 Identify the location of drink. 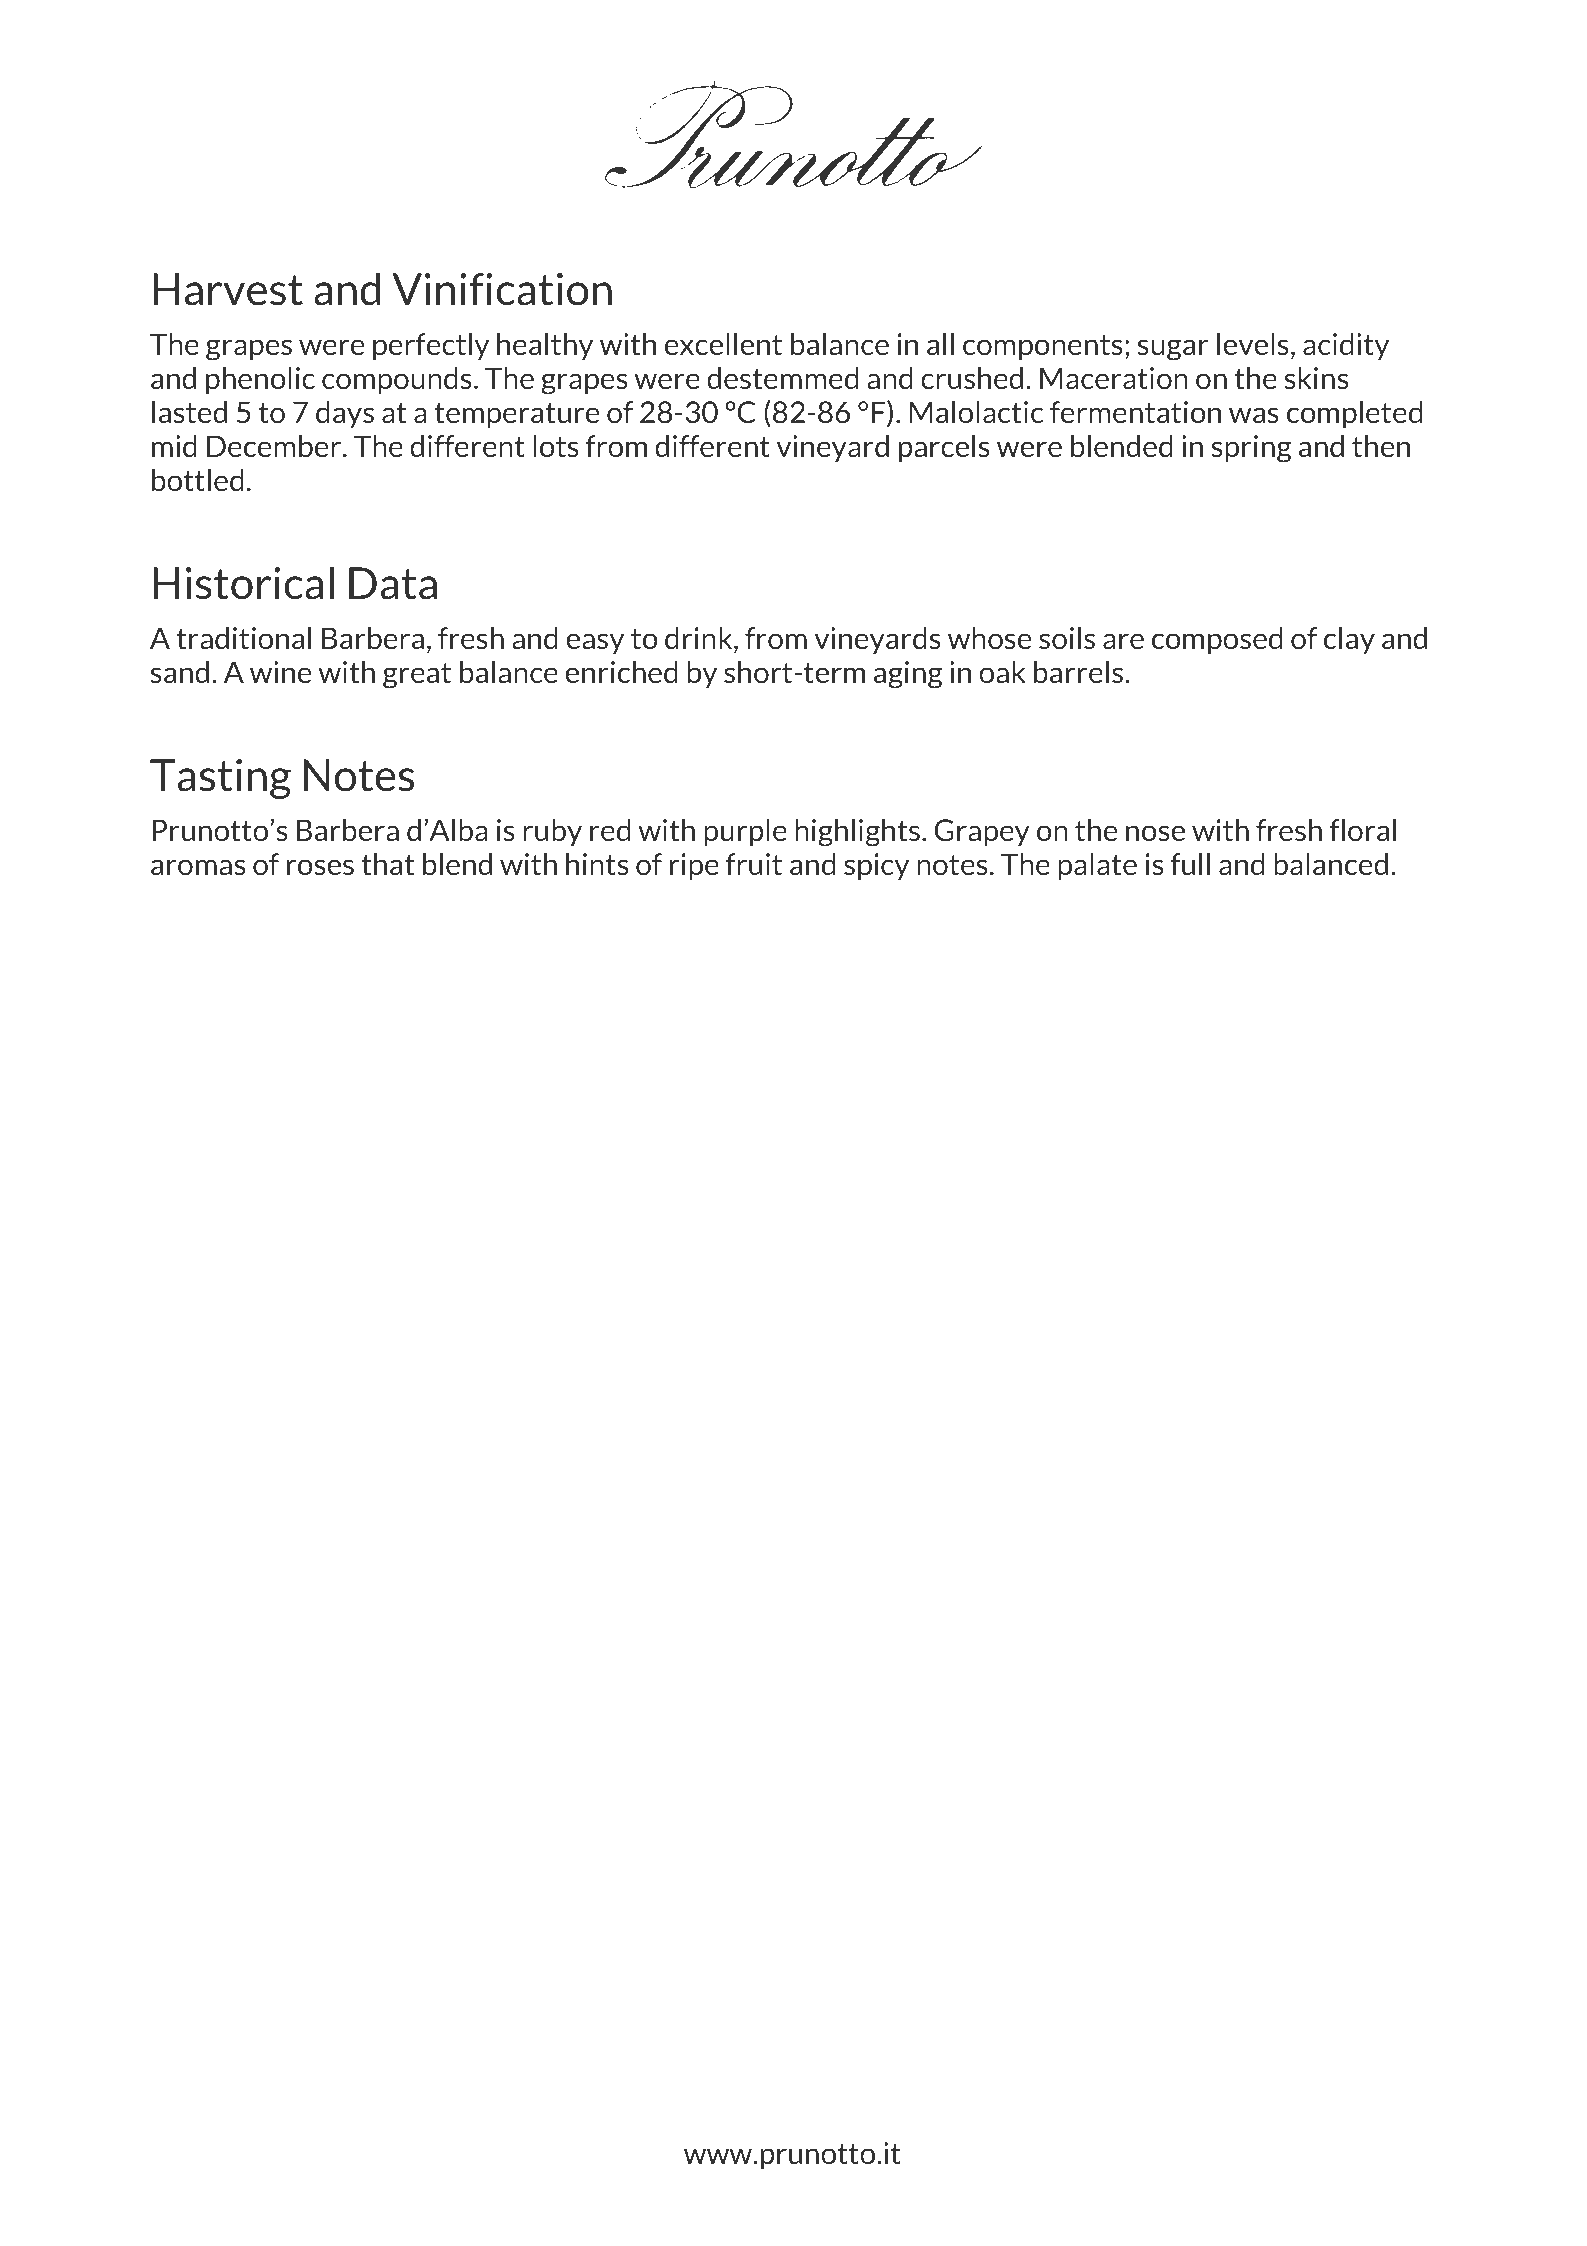
(700, 639).
